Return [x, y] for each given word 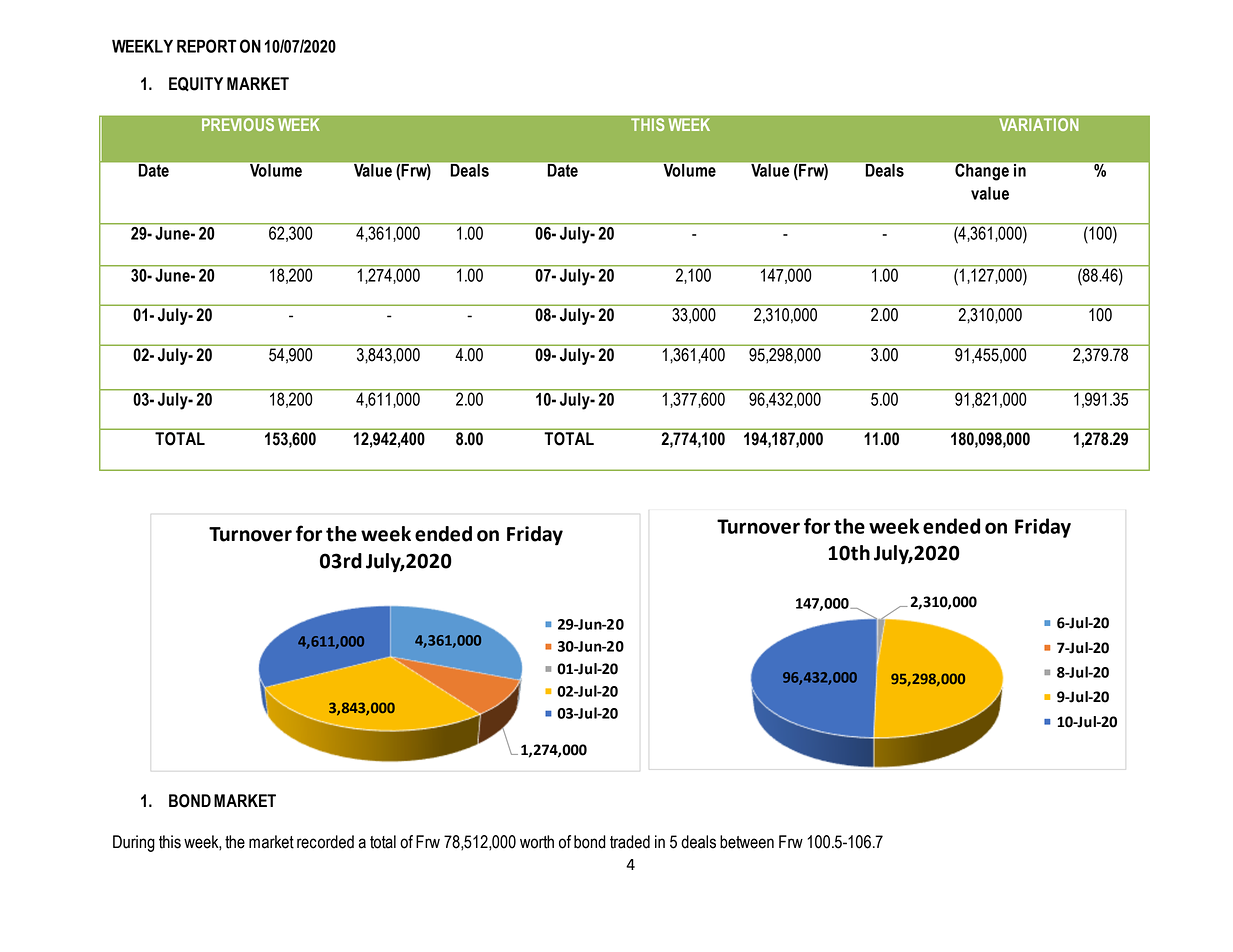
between [747, 842]
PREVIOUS [238, 124]
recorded [325, 842]
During [134, 843]
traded [630, 842]
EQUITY [196, 84]
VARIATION [1039, 124]
